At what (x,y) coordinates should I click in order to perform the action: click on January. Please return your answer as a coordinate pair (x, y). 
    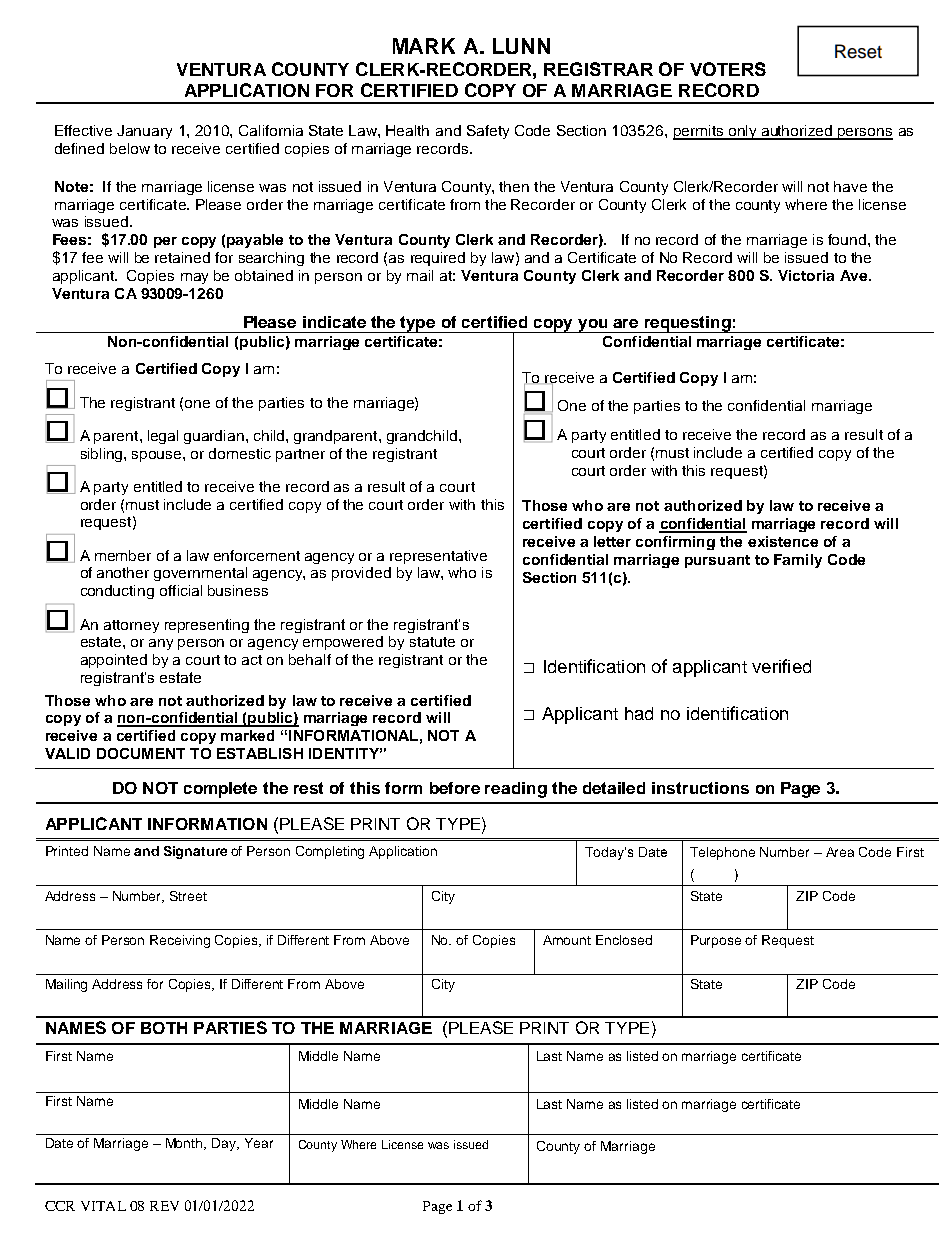
    Looking at the image, I should click on (144, 132).
